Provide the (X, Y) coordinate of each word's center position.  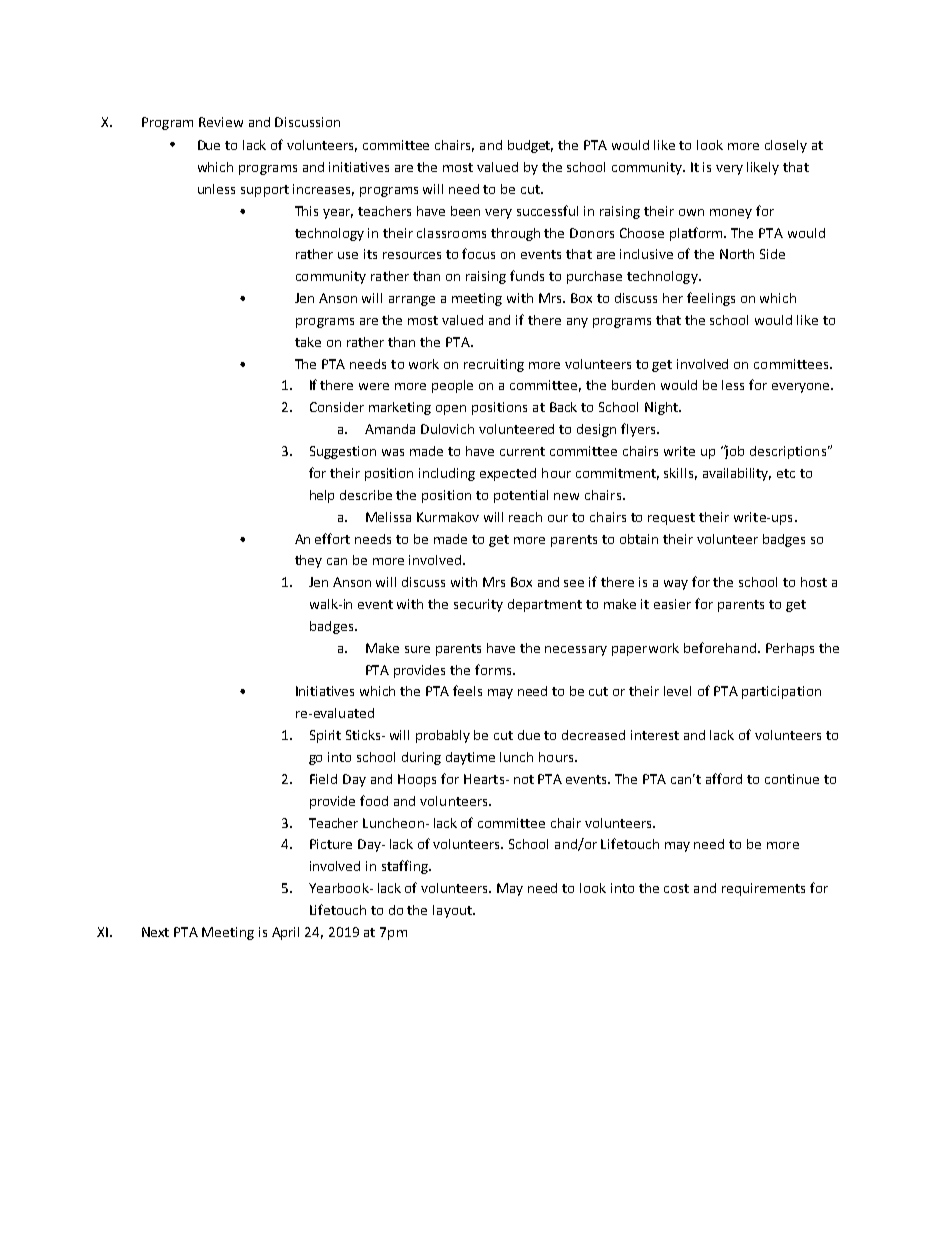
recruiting (494, 365)
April (285, 933)
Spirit (325, 736)
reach (525, 517)
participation (781, 692)
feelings (711, 299)
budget (530, 146)
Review (221, 122)
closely (786, 146)
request (671, 519)
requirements (763, 889)
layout (453, 911)
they (308, 561)
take (308, 342)
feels (467, 690)
